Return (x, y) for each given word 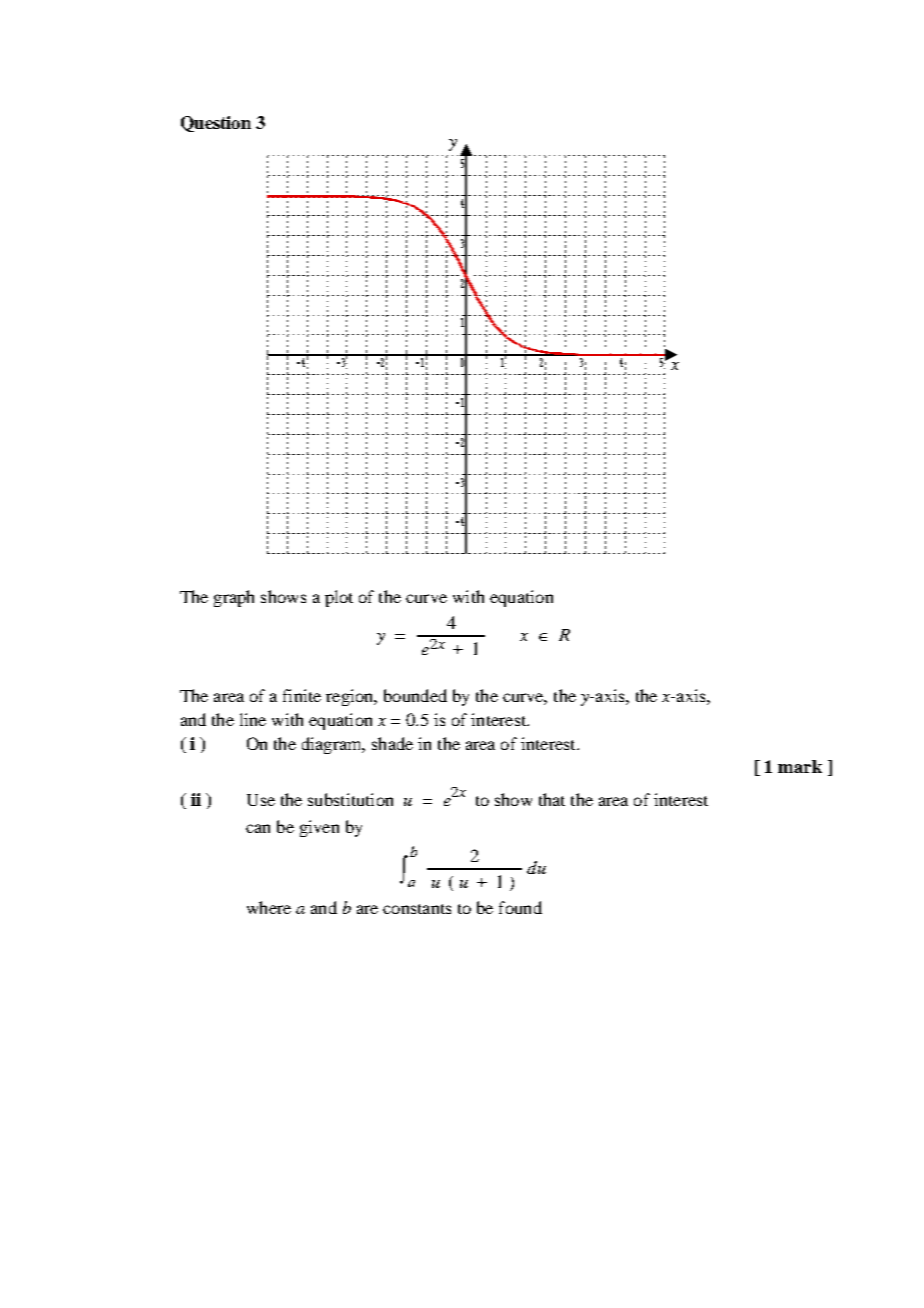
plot (339, 598)
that (552, 799)
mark (800, 766)
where (269, 907)
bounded (415, 695)
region (351, 697)
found (520, 907)
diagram (333, 745)
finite (302, 695)
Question (216, 124)
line (253, 719)
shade (392, 743)
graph (234, 598)
